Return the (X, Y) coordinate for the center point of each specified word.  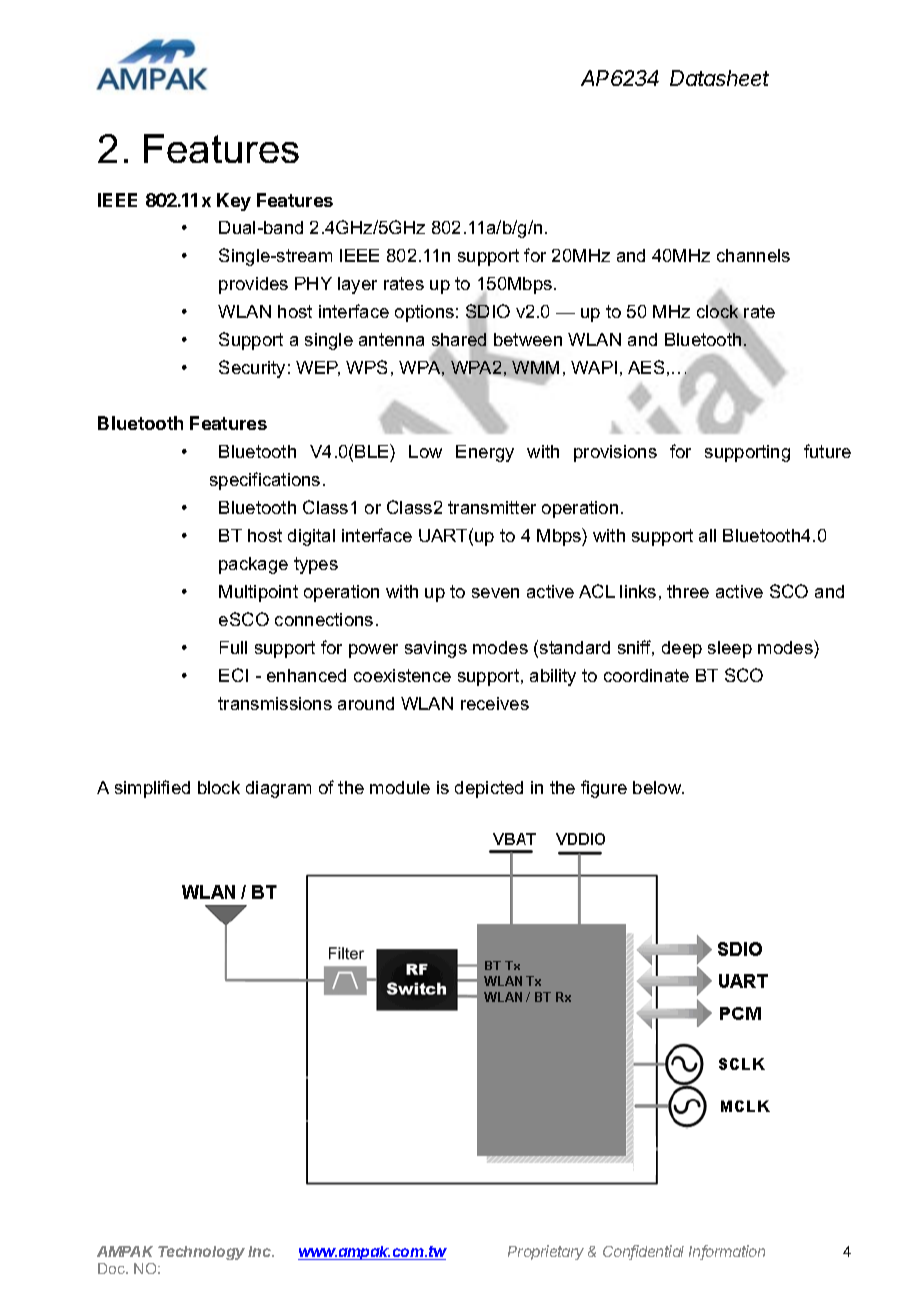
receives (495, 703)
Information (727, 1252)
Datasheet (719, 78)
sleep (730, 649)
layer (357, 285)
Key (234, 202)
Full (233, 647)
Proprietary (546, 1252)
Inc (261, 1251)
